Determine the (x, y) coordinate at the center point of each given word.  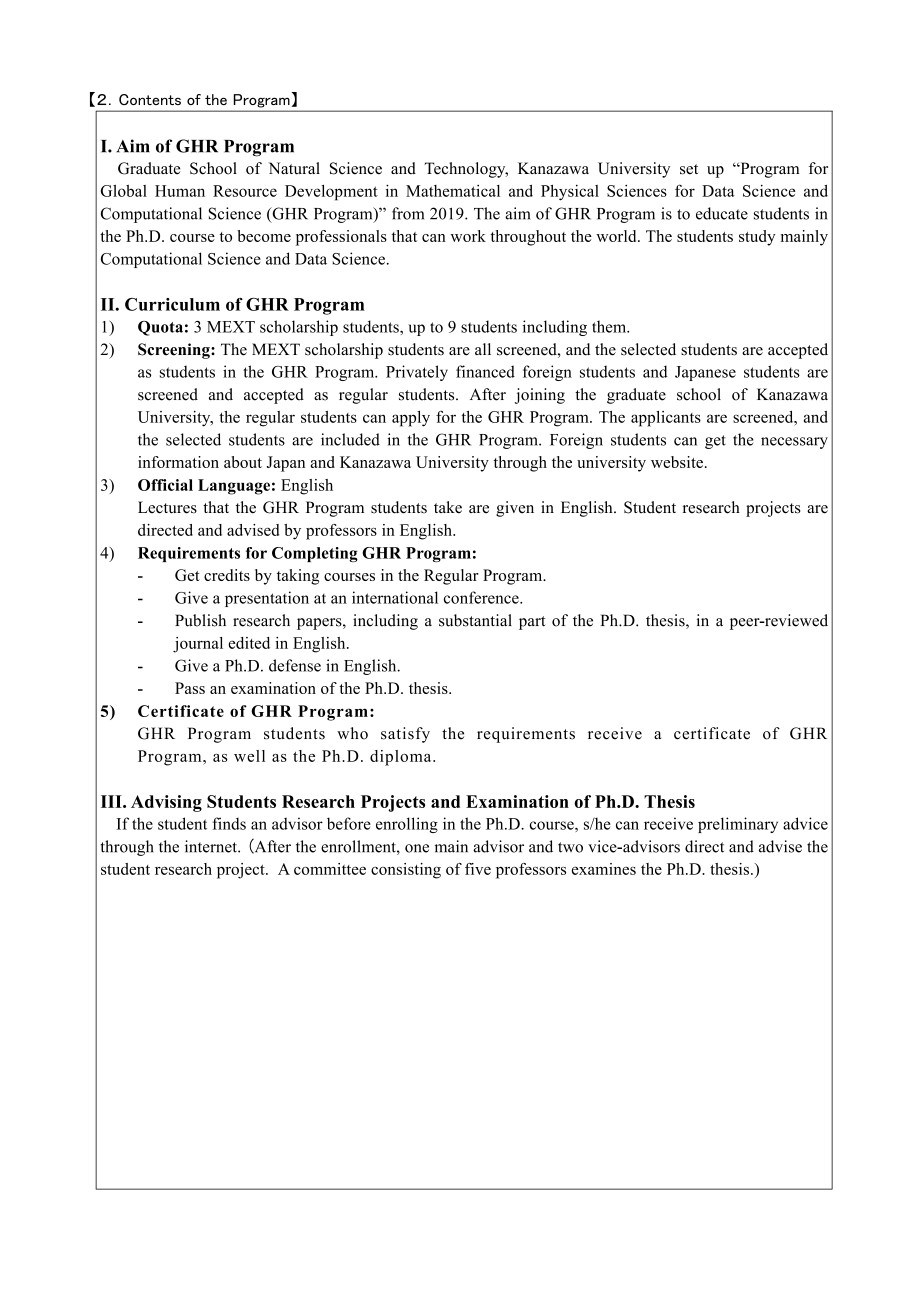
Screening (175, 351)
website (677, 462)
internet (212, 846)
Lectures (167, 507)
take (448, 507)
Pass (190, 688)
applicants (666, 419)
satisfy (405, 735)
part (532, 623)
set (689, 169)
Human (180, 191)
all (483, 349)
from (408, 213)
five (478, 869)
